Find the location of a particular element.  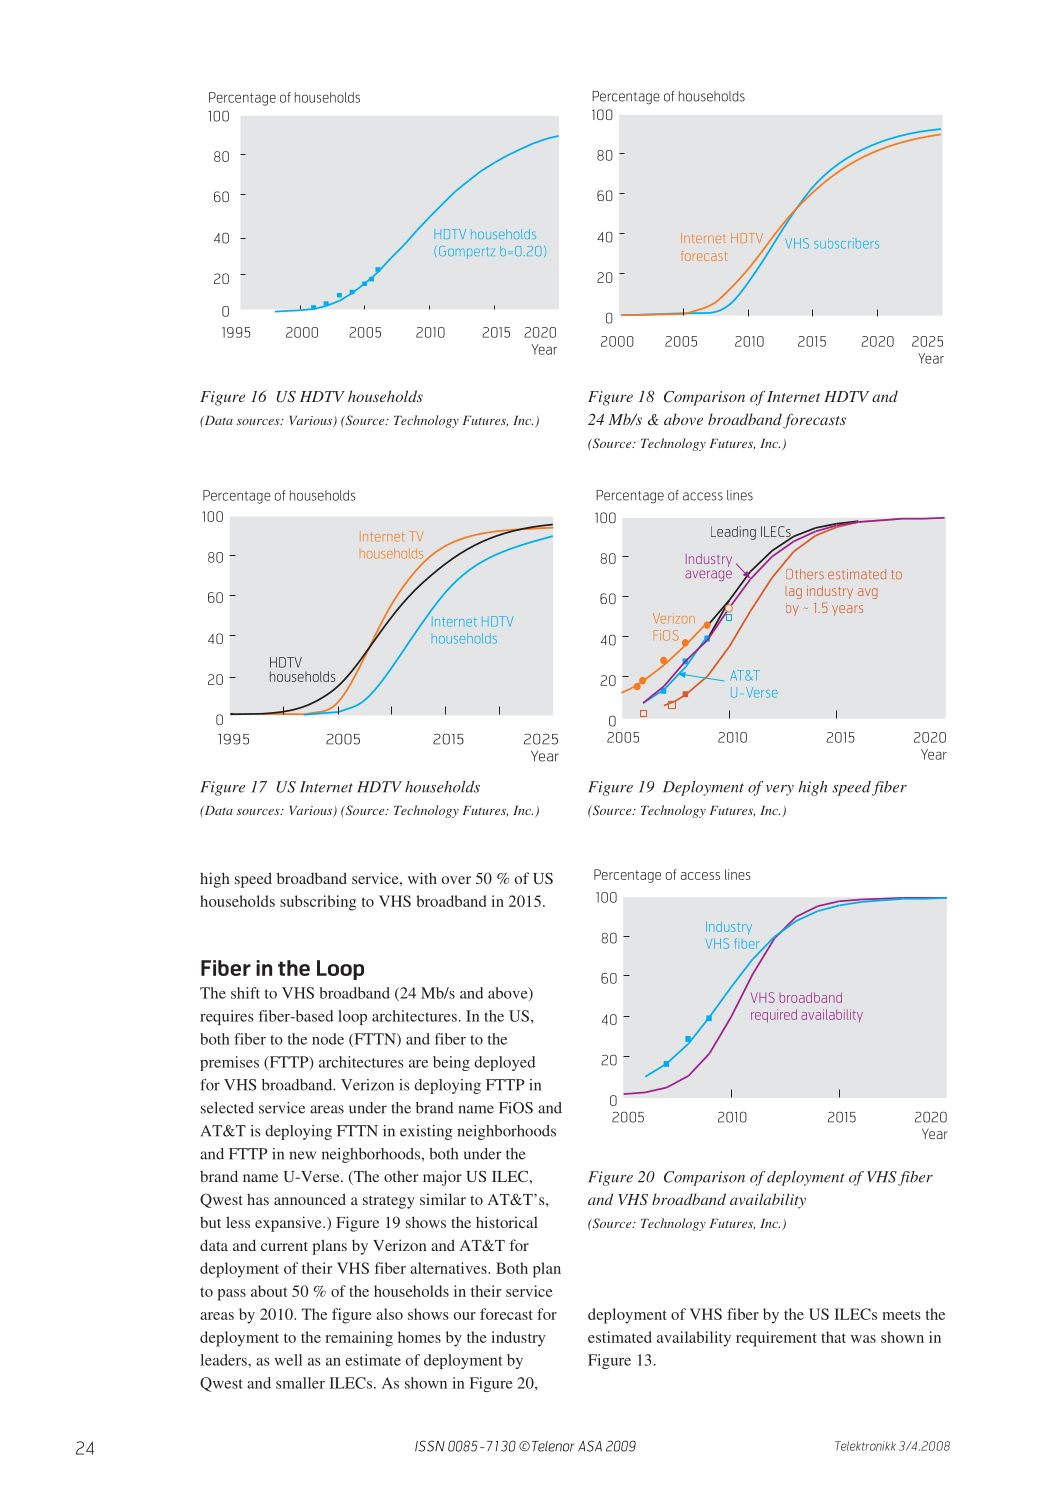

very is located at coordinates (780, 790).
